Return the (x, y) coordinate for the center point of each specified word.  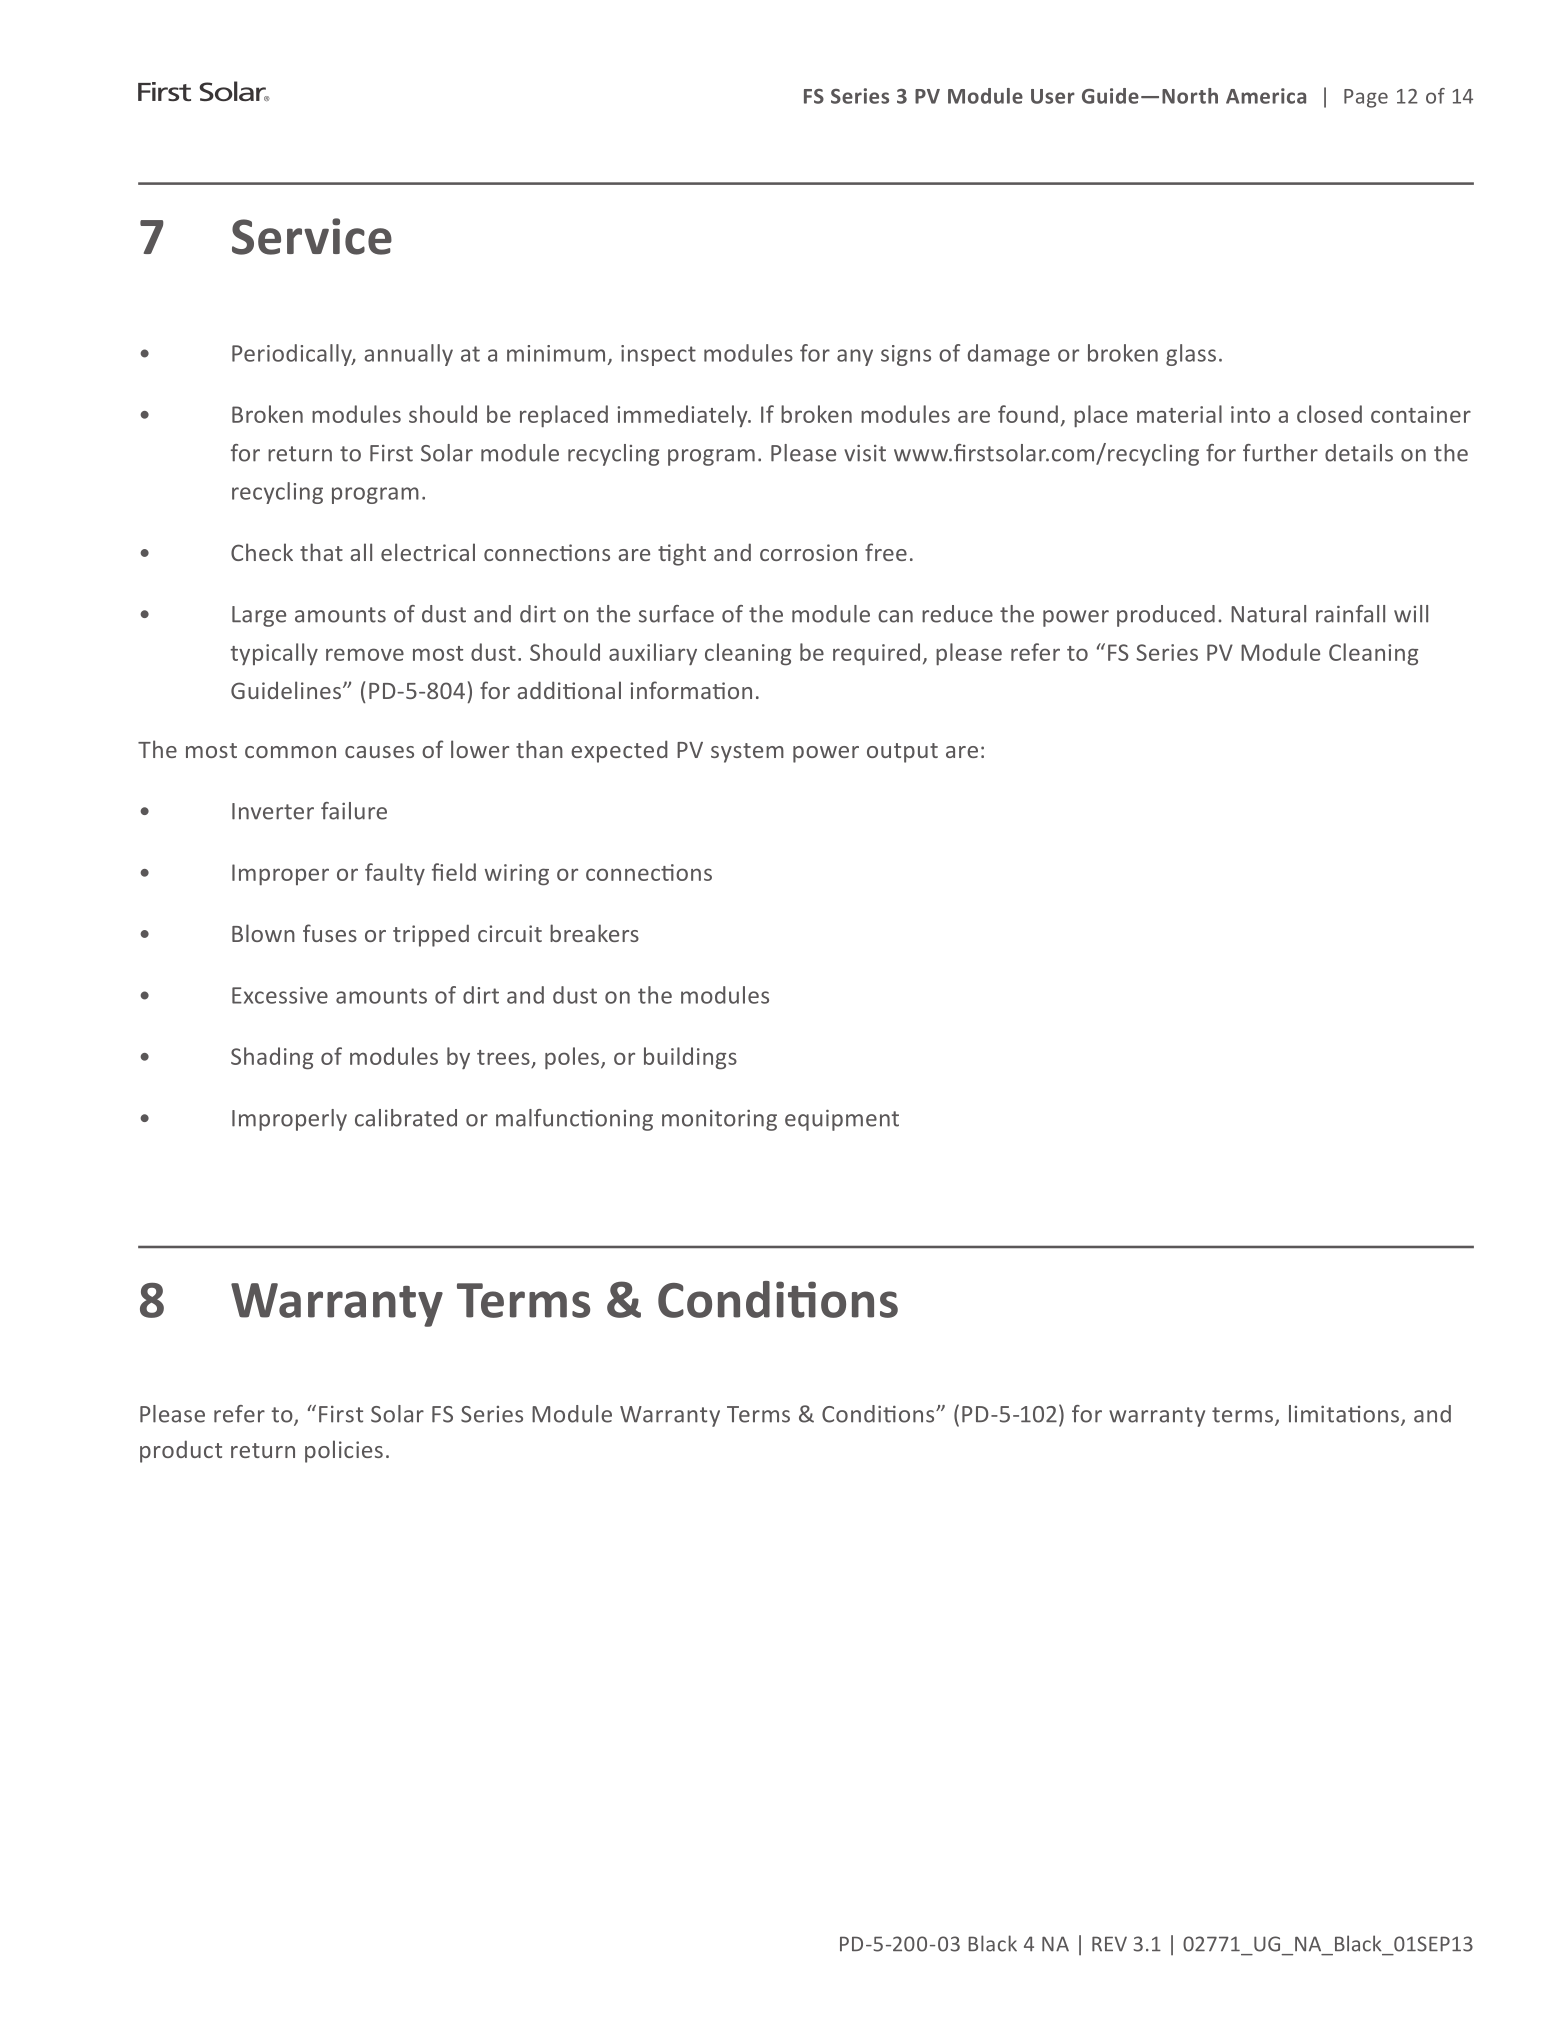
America (1266, 96)
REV (1109, 1944)
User (1053, 96)
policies (344, 1451)
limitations (1344, 1414)
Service (312, 236)
